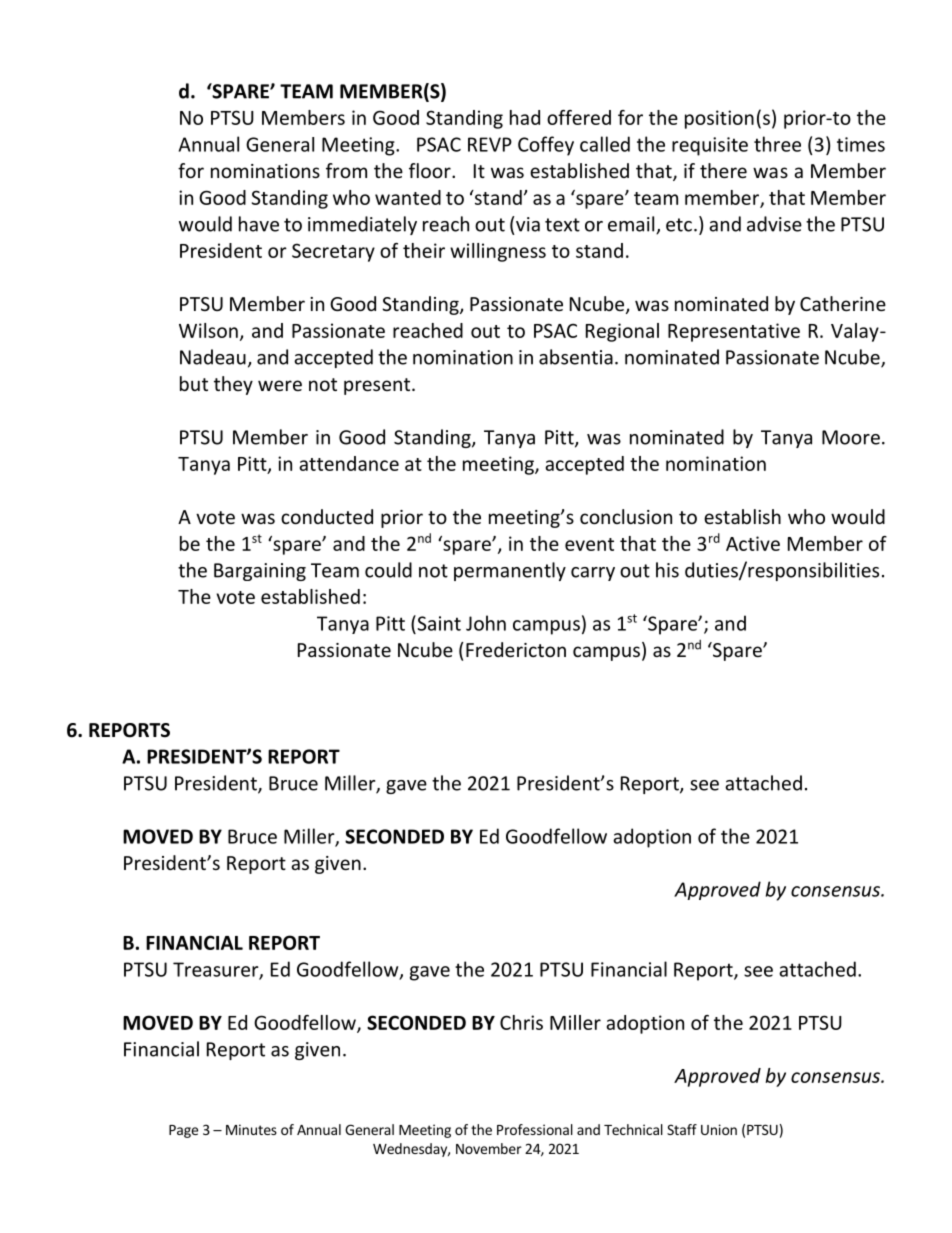  I want to click on Union, so click(719, 1129).
